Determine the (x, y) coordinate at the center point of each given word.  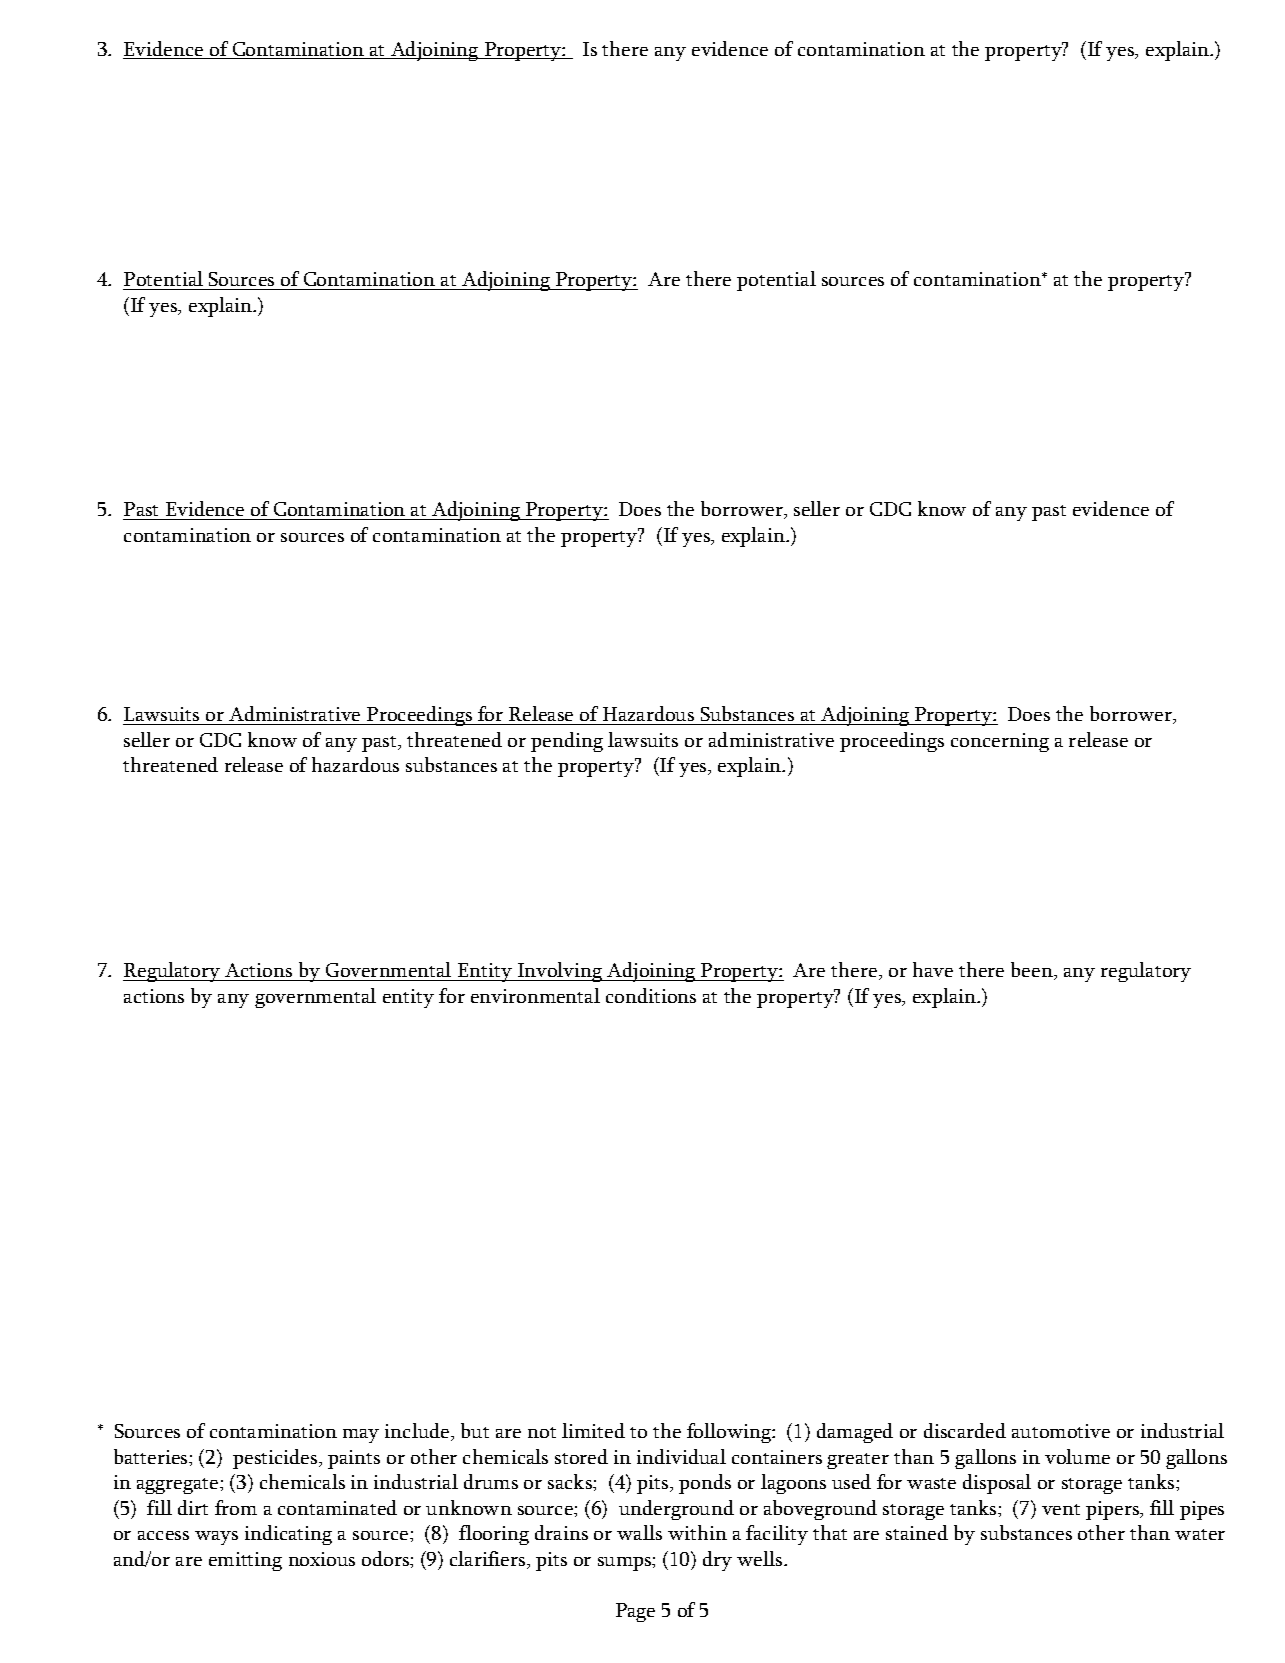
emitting (245, 1561)
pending (567, 742)
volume (1077, 1456)
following (730, 1433)
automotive (1061, 1431)
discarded (965, 1430)
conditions (651, 995)
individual (681, 1456)
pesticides (276, 1459)
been (1033, 971)
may (361, 1436)
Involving (560, 972)
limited (593, 1430)
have (933, 969)
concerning (1000, 742)
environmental (535, 995)
